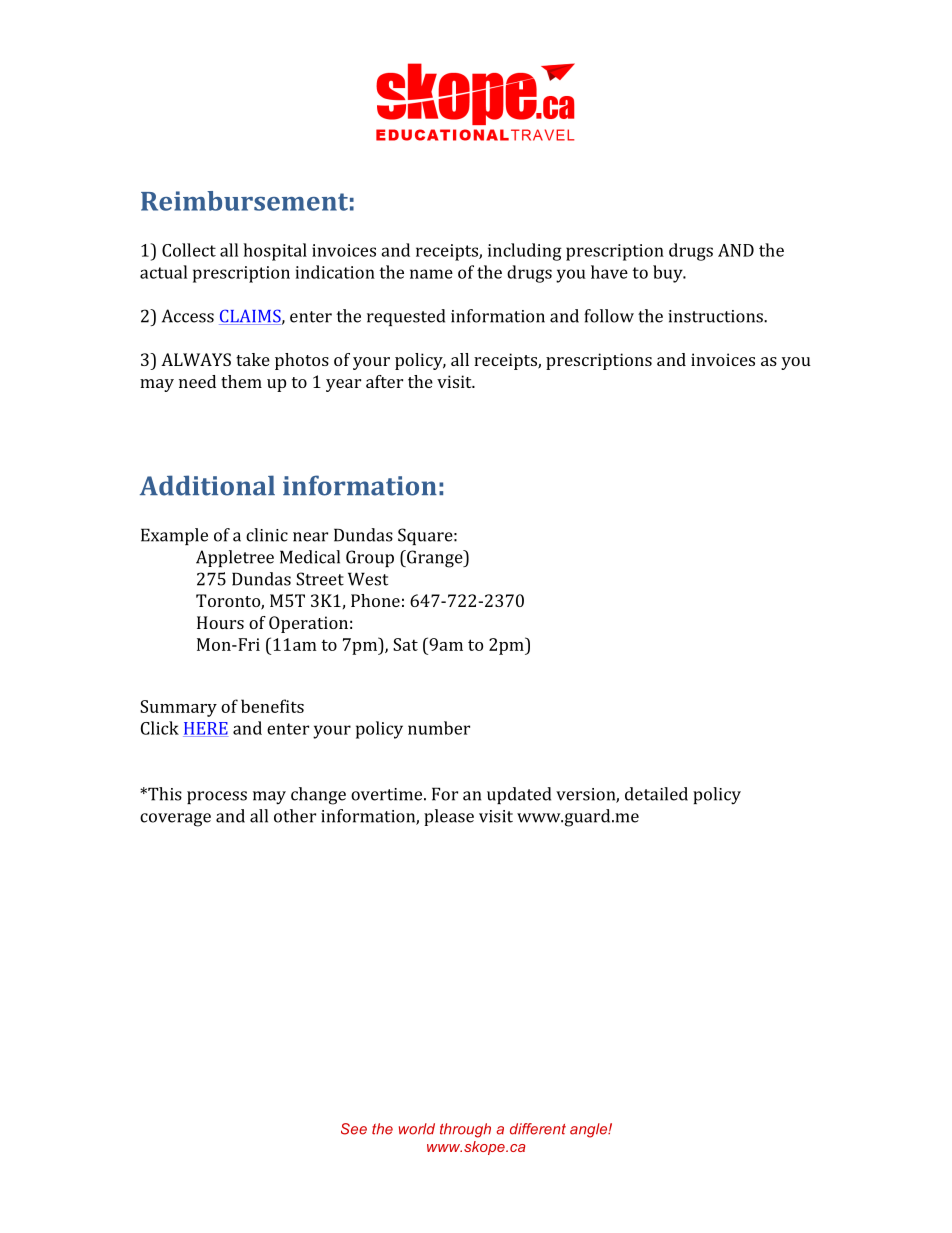 Image resolution: width=952 pixels, height=1233 pixels. Describe the element at coordinates (175, 820) in the screenshot. I see `coverage` at that location.
